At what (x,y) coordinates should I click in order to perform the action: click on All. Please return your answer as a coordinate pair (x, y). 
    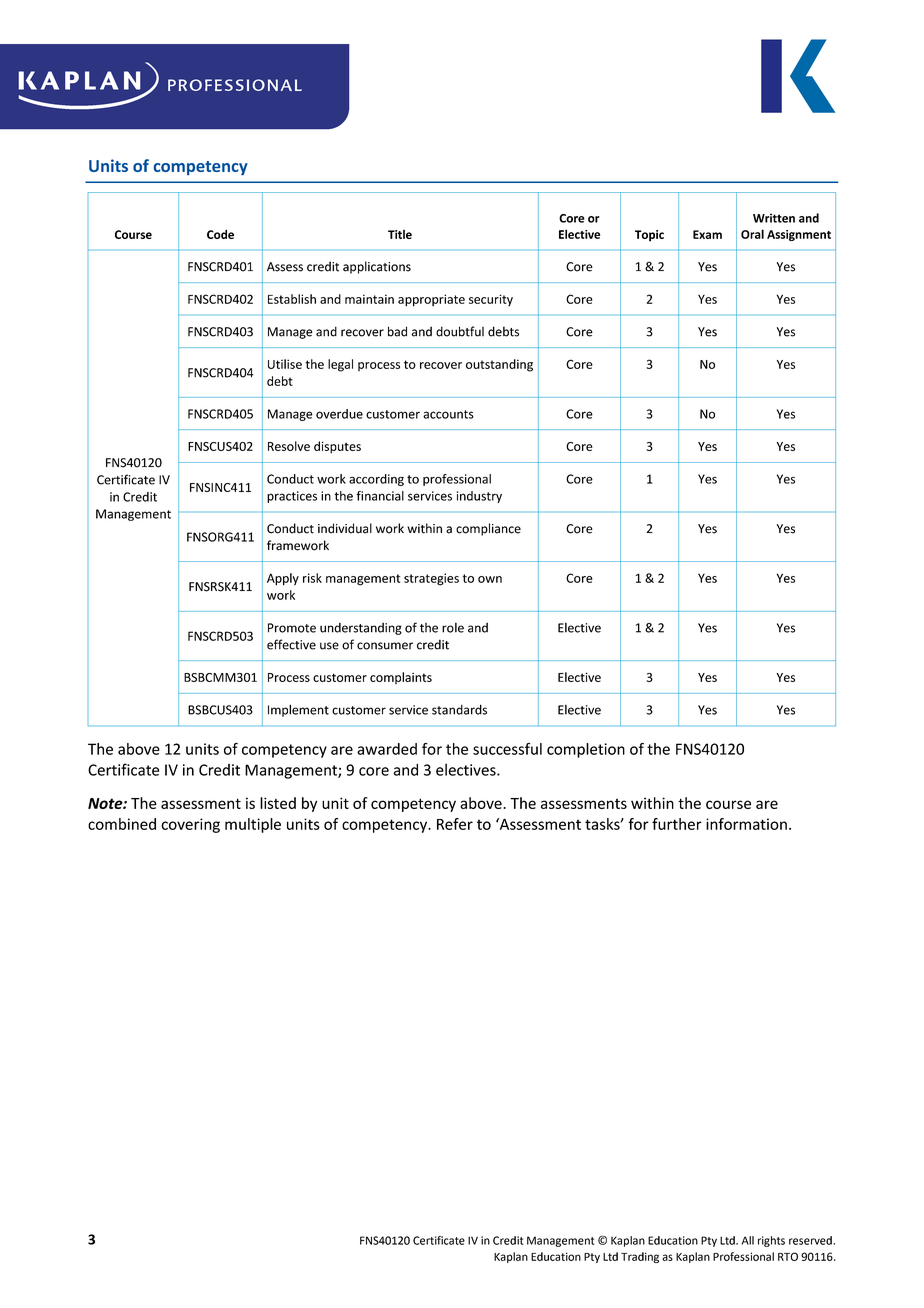
    Looking at the image, I should click on (748, 1240).
